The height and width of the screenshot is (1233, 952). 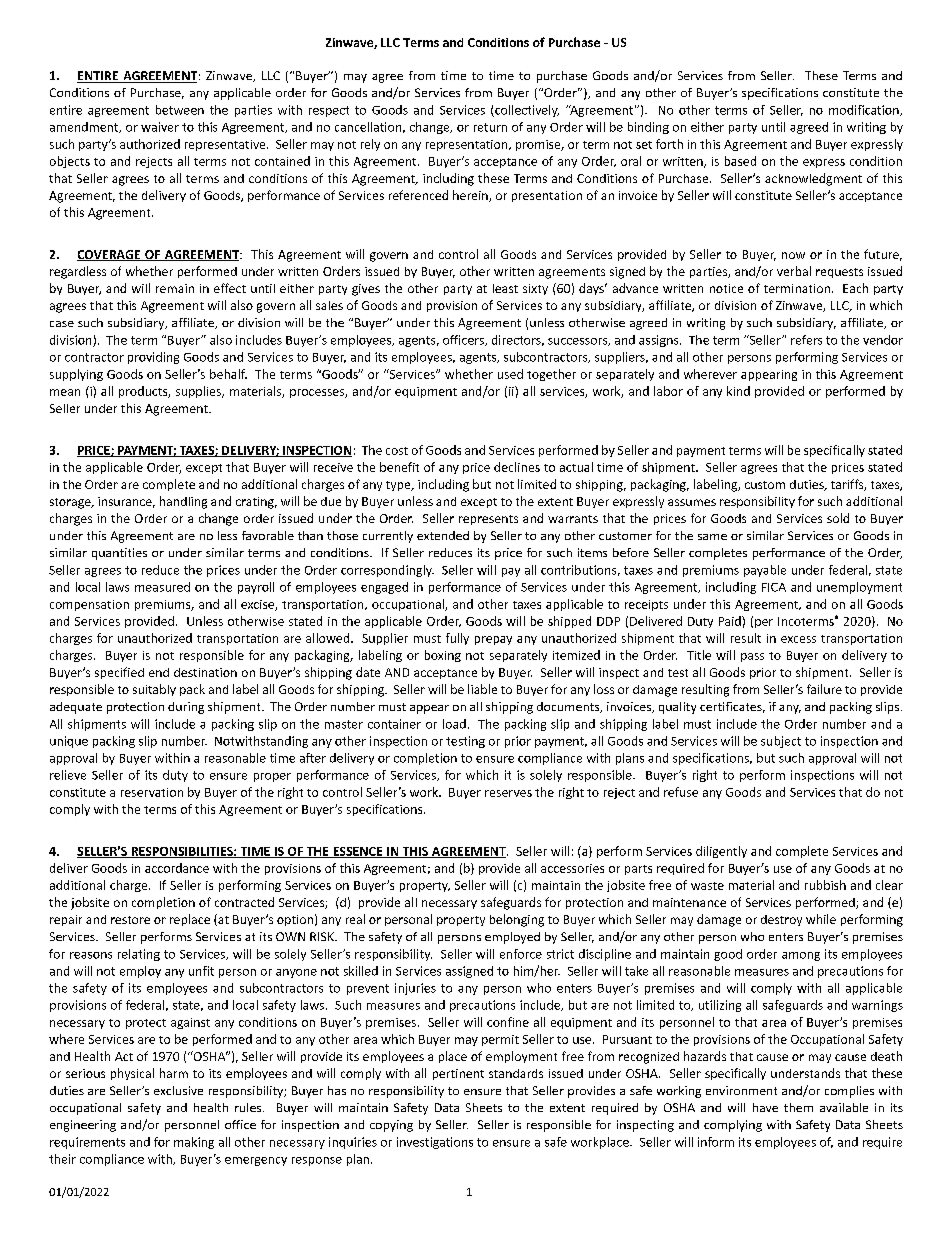 I want to click on reservation, so click(x=152, y=792).
